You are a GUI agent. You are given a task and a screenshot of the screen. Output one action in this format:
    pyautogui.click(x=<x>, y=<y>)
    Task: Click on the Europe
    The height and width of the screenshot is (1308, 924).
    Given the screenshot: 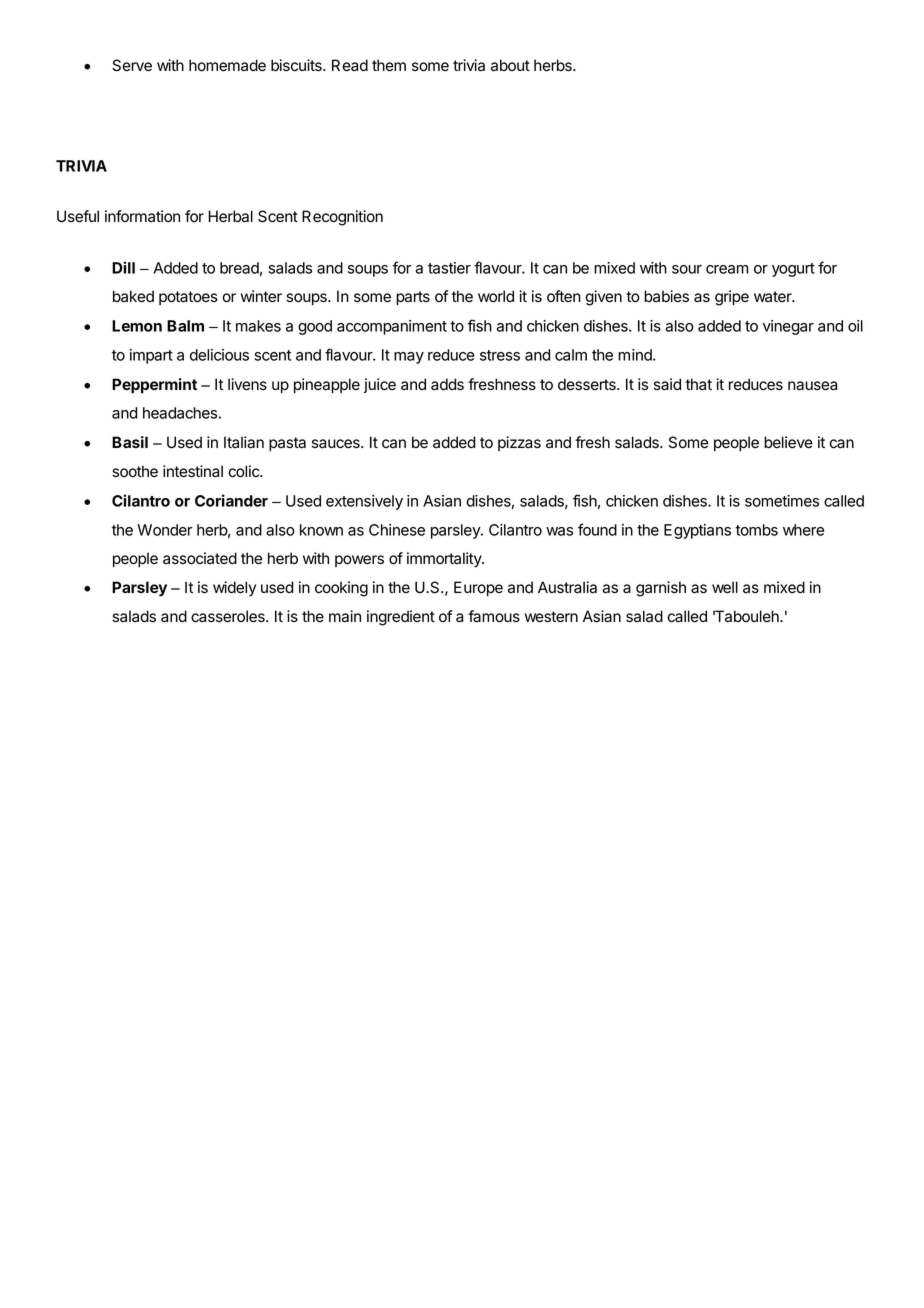 What is the action you would take?
    pyautogui.click(x=478, y=588)
